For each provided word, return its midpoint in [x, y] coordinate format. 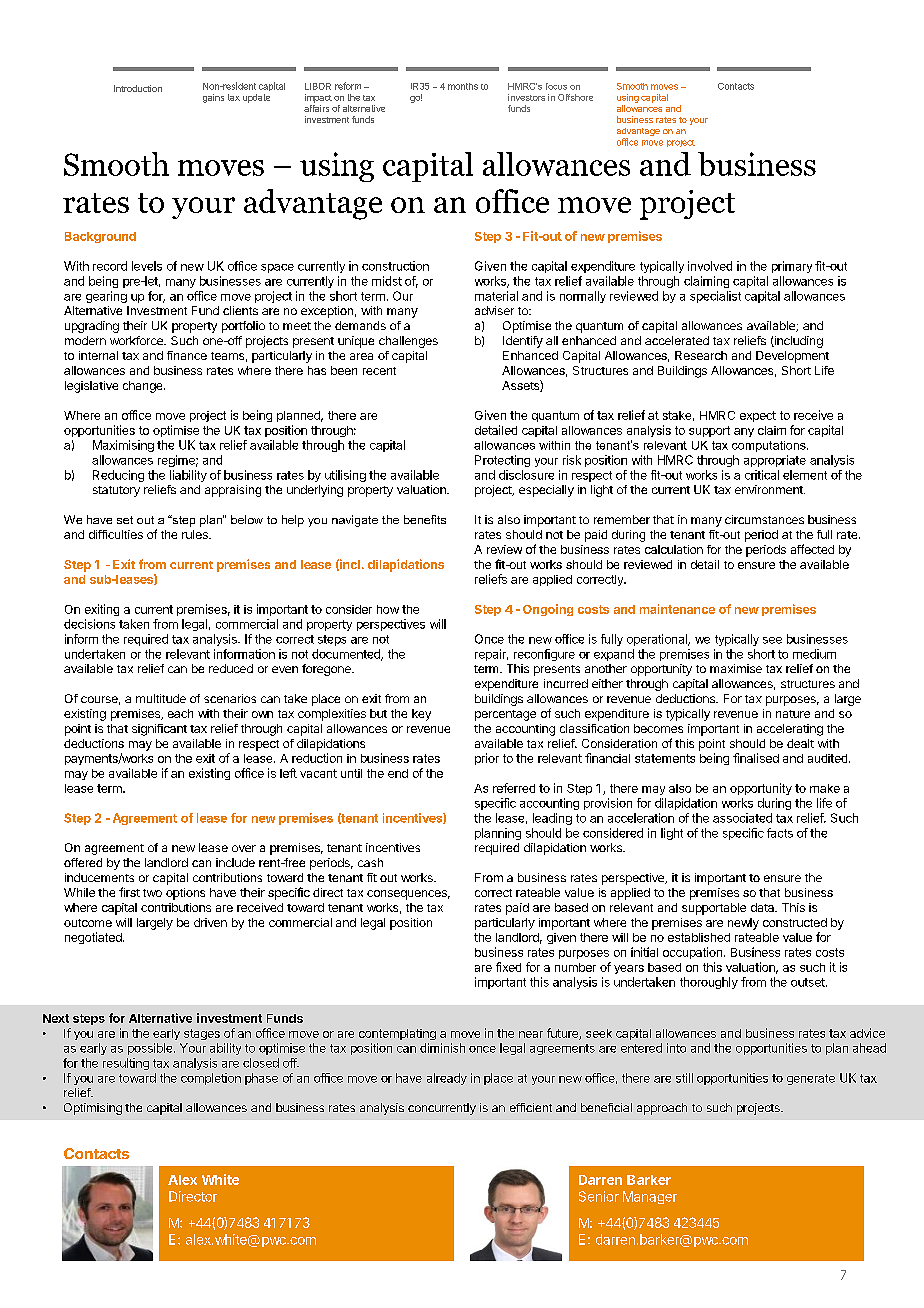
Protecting [502, 461]
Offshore [575, 97]
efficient [531, 1107]
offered [83, 862]
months [463, 86]
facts [780, 833]
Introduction [138, 88]
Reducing [118, 476]
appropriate [775, 461]
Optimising [93, 1109]
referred [514, 788]
